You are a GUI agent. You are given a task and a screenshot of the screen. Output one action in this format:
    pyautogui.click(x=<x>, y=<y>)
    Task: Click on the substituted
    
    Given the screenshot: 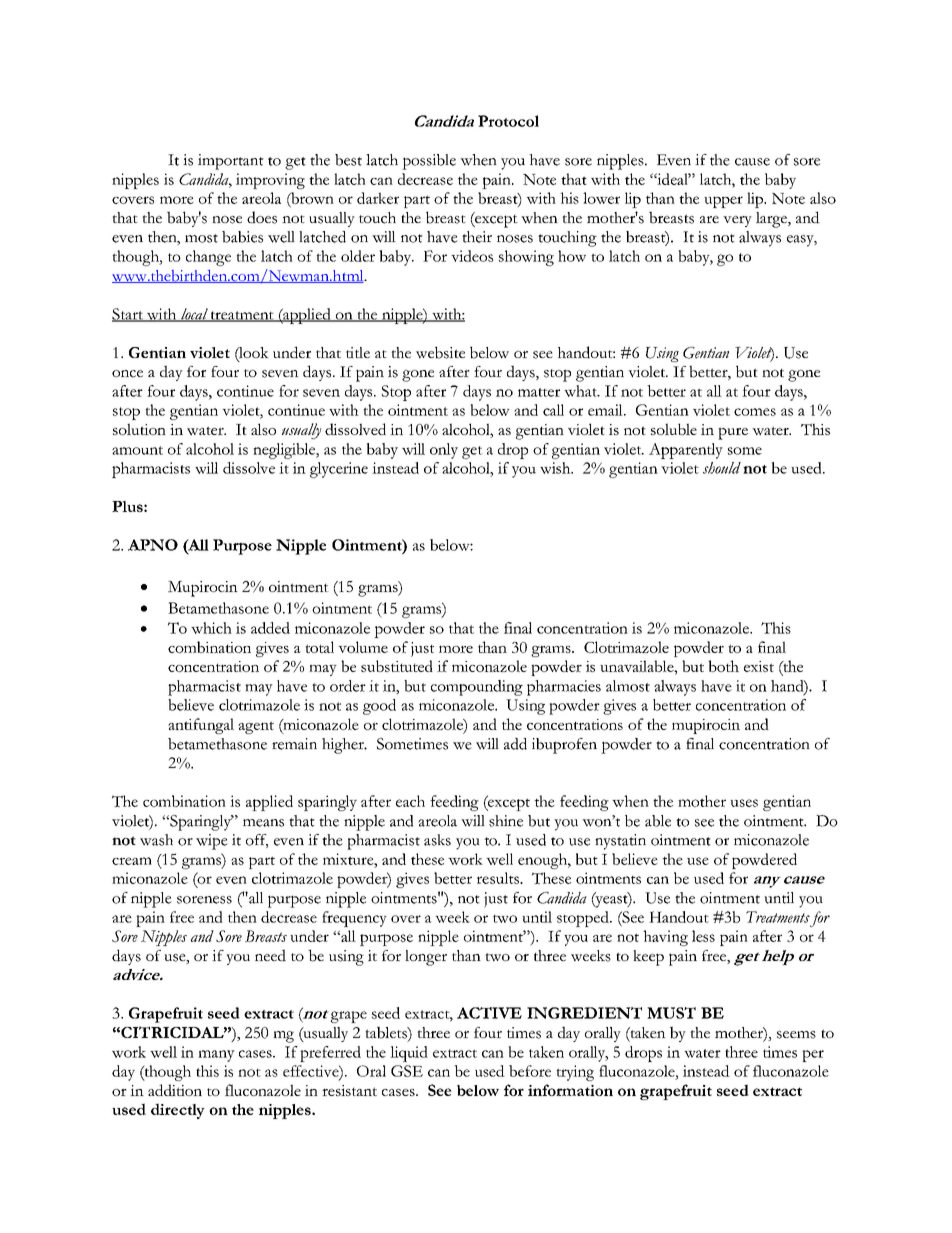 What is the action you would take?
    pyautogui.click(x=397, y=666)
